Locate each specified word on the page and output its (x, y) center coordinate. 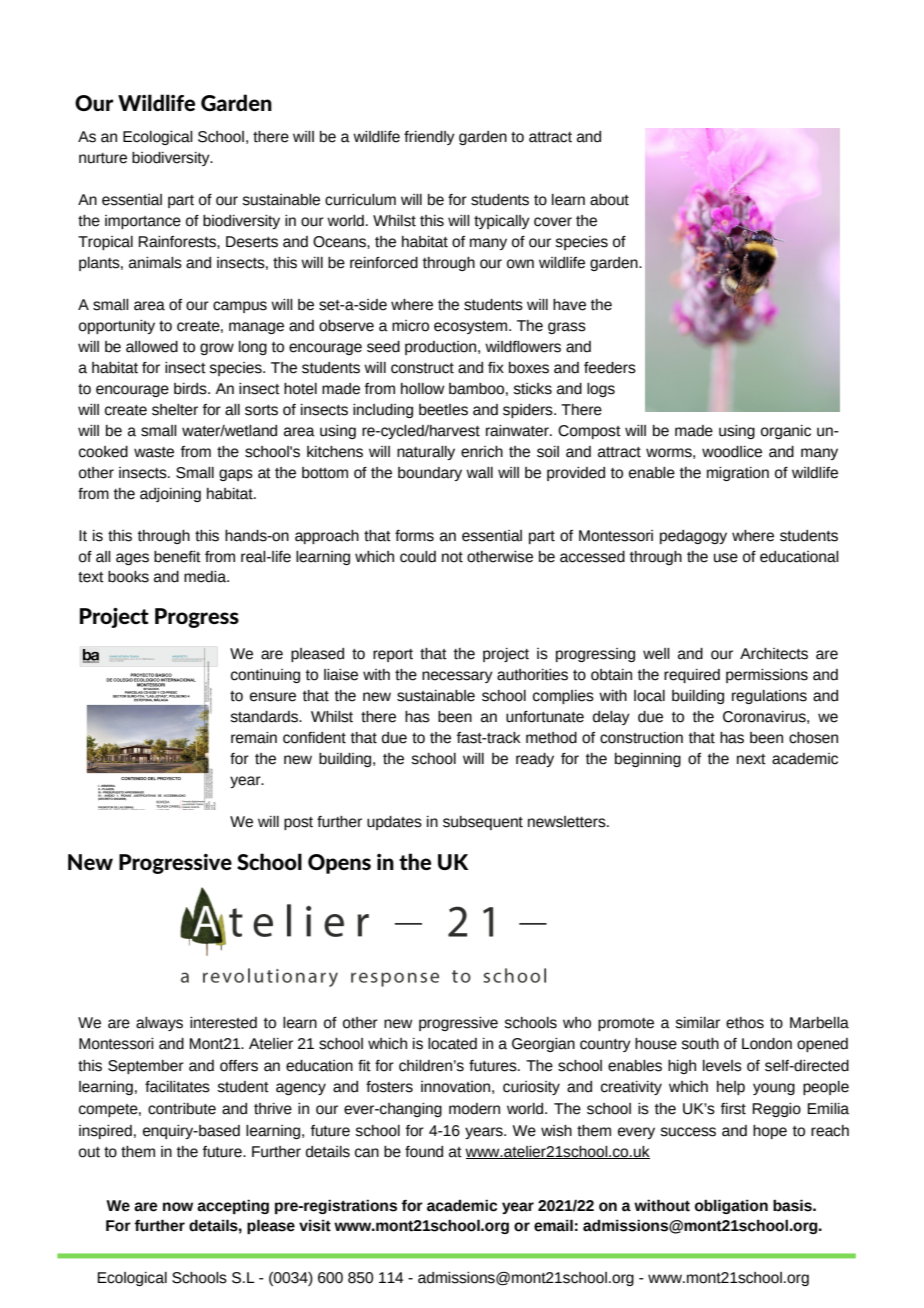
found (424, 1152)
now (178, 1207)
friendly (429, 138)
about (609, 200)
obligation (731, 1206)
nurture (103, 158)
